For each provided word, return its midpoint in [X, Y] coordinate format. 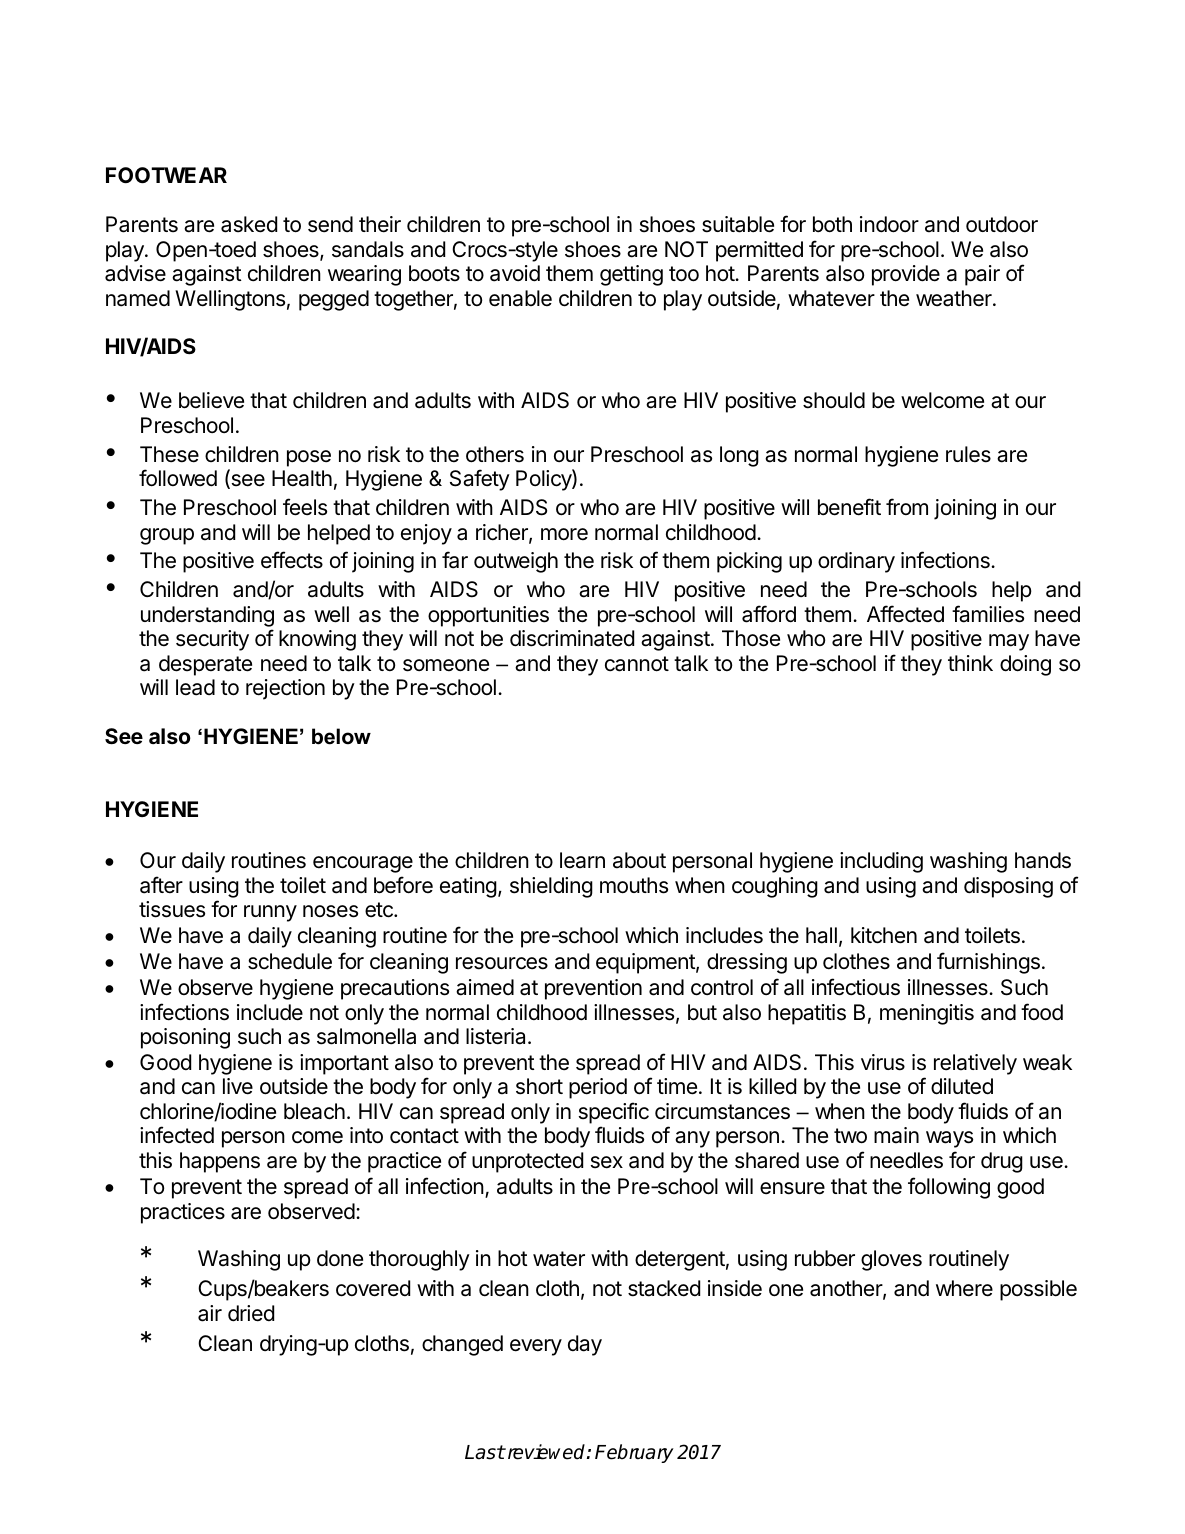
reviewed [546, 1452]
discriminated [572, 638]
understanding [207, 616]
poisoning [185, 1038]
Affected [905, 614]
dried [251, 1313]
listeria [497, 1036]
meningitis [927, 1014]
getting [631, 275]
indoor [889, 224]
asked [249, 224]
